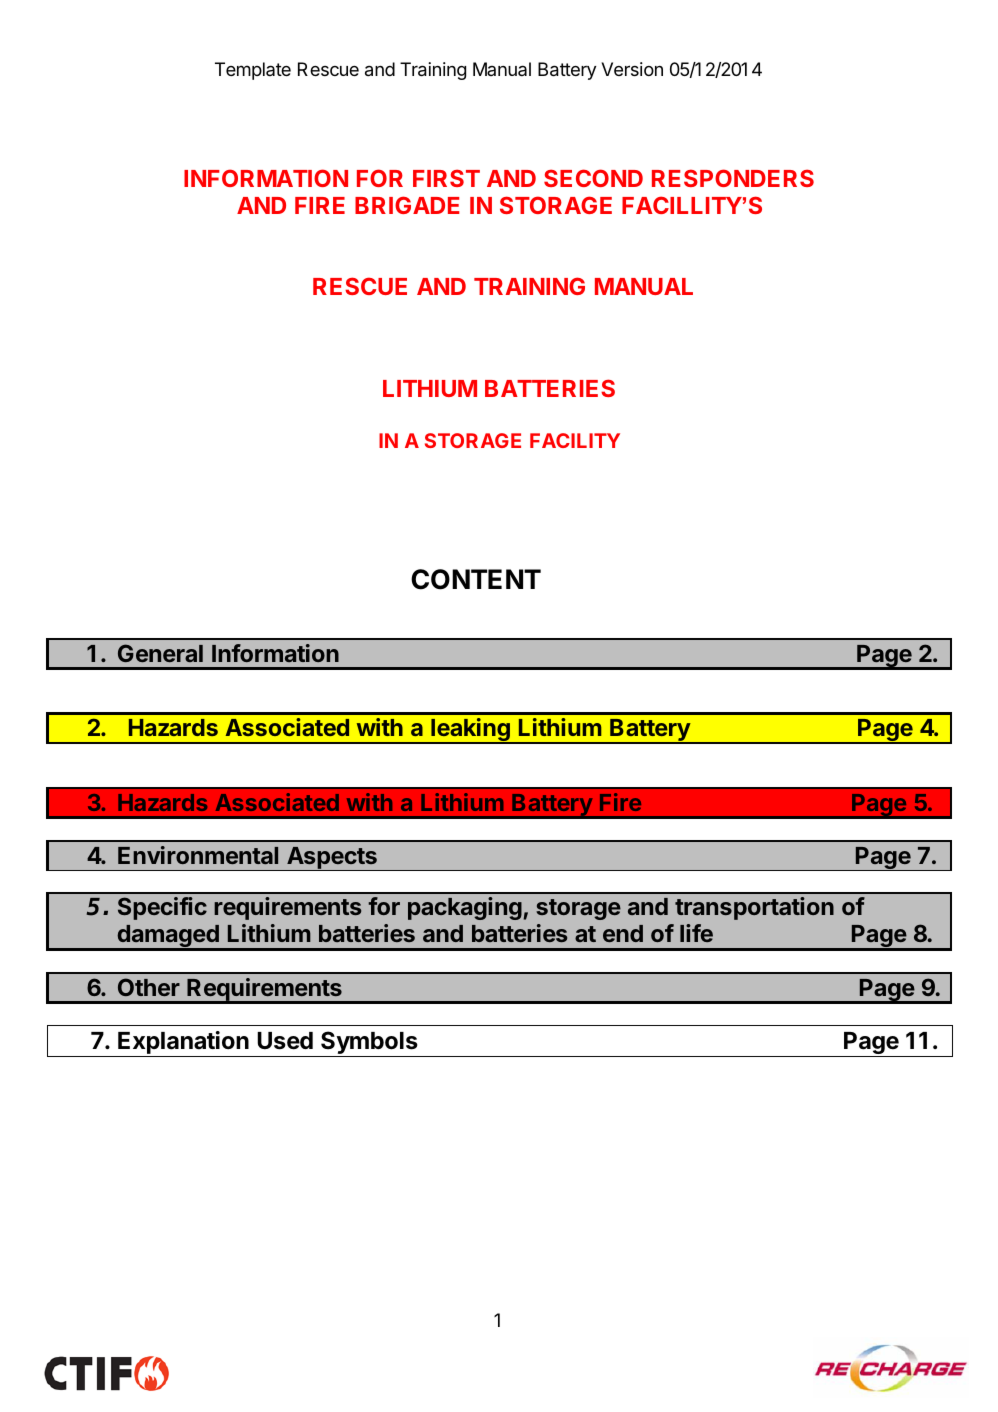 This document has height=1412, width=998. Describe the element at coordinates (754, 908) in the document. I see `transportation` at that location.
